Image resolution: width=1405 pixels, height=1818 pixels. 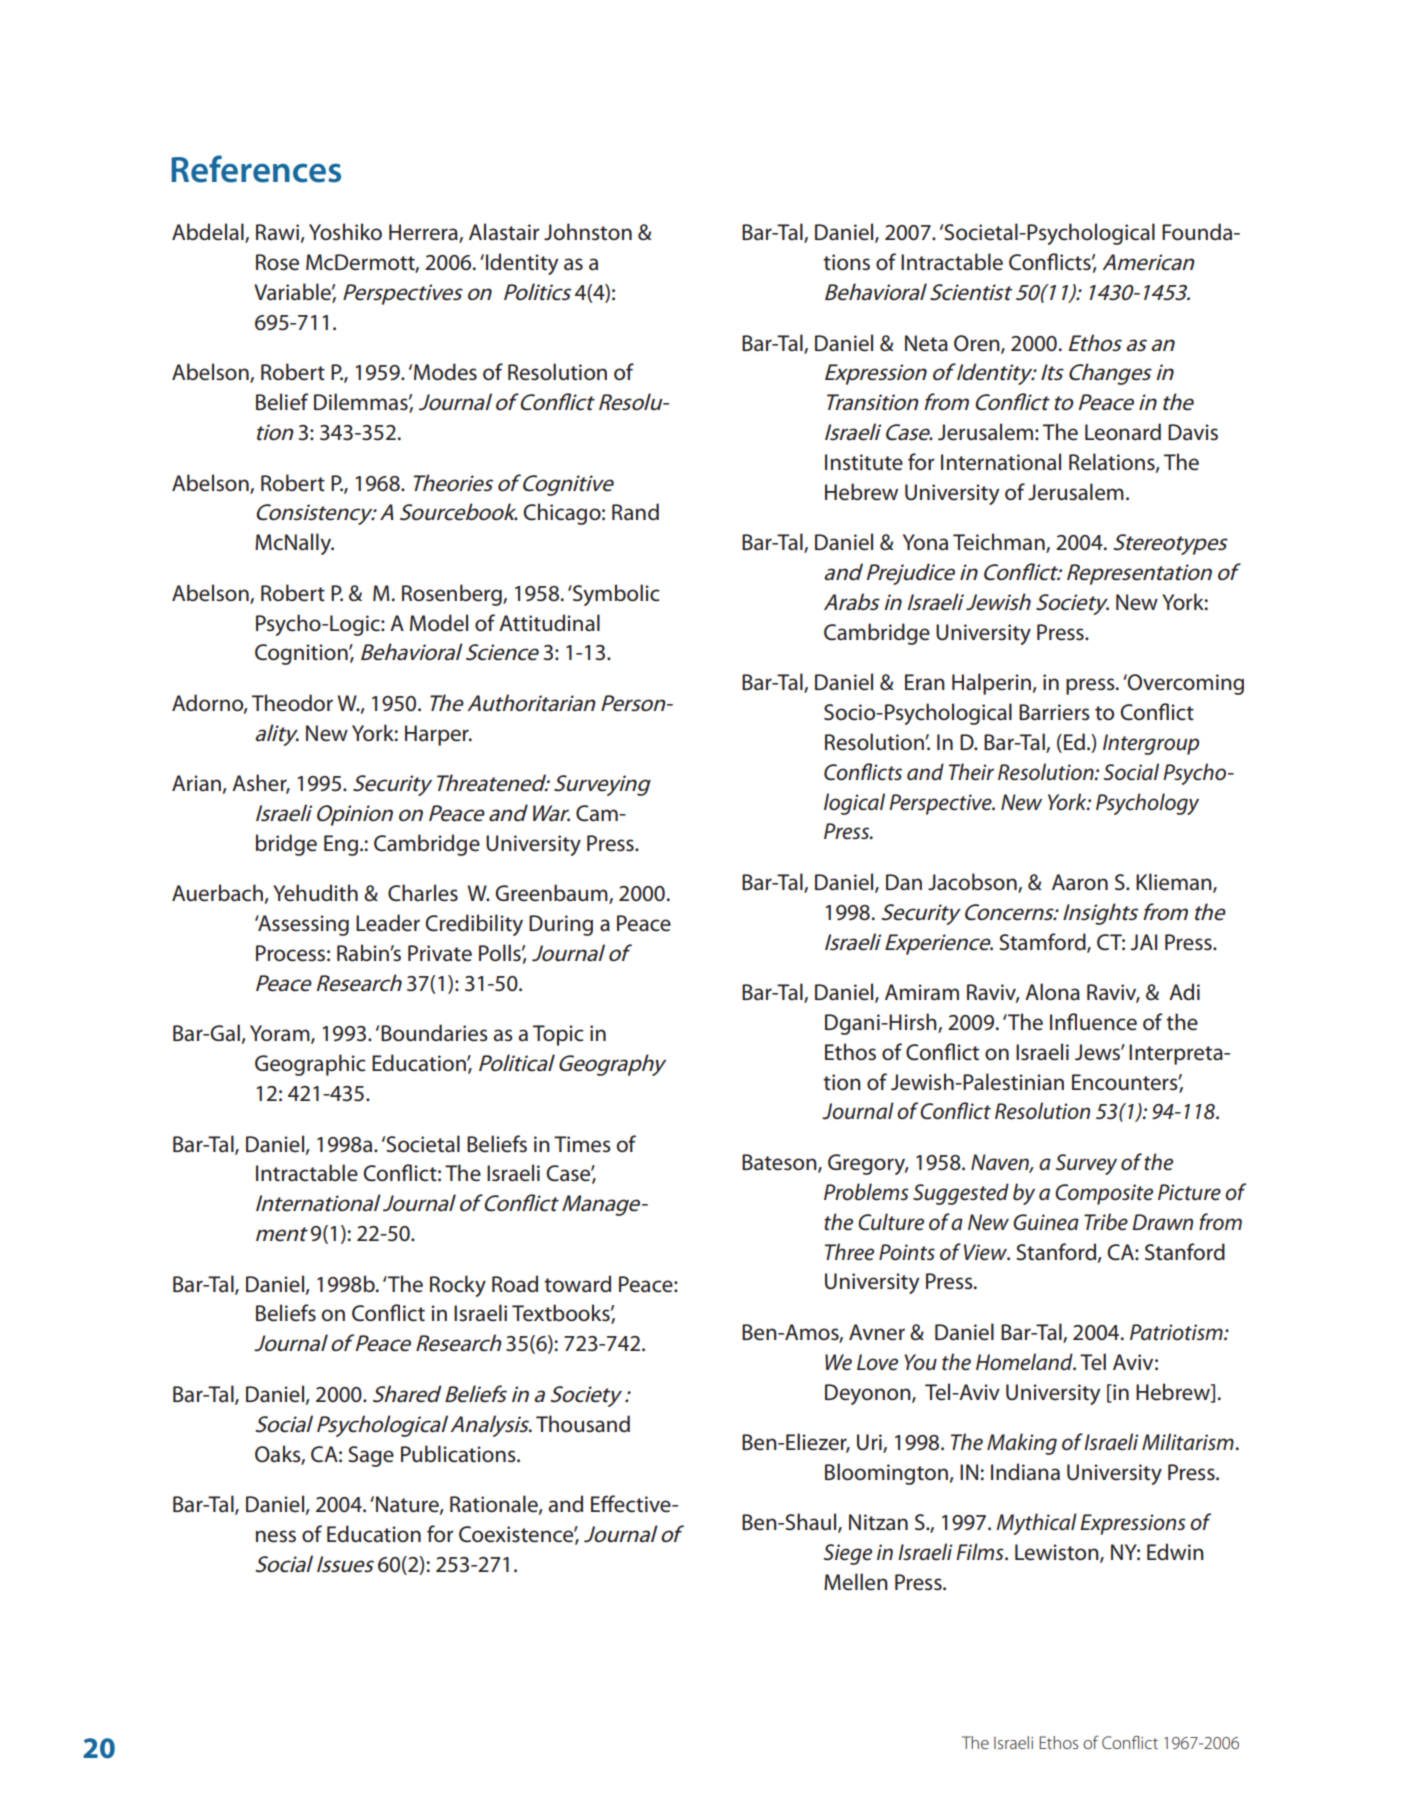 I want to click on Herrera, so click(x=424, y=233).
